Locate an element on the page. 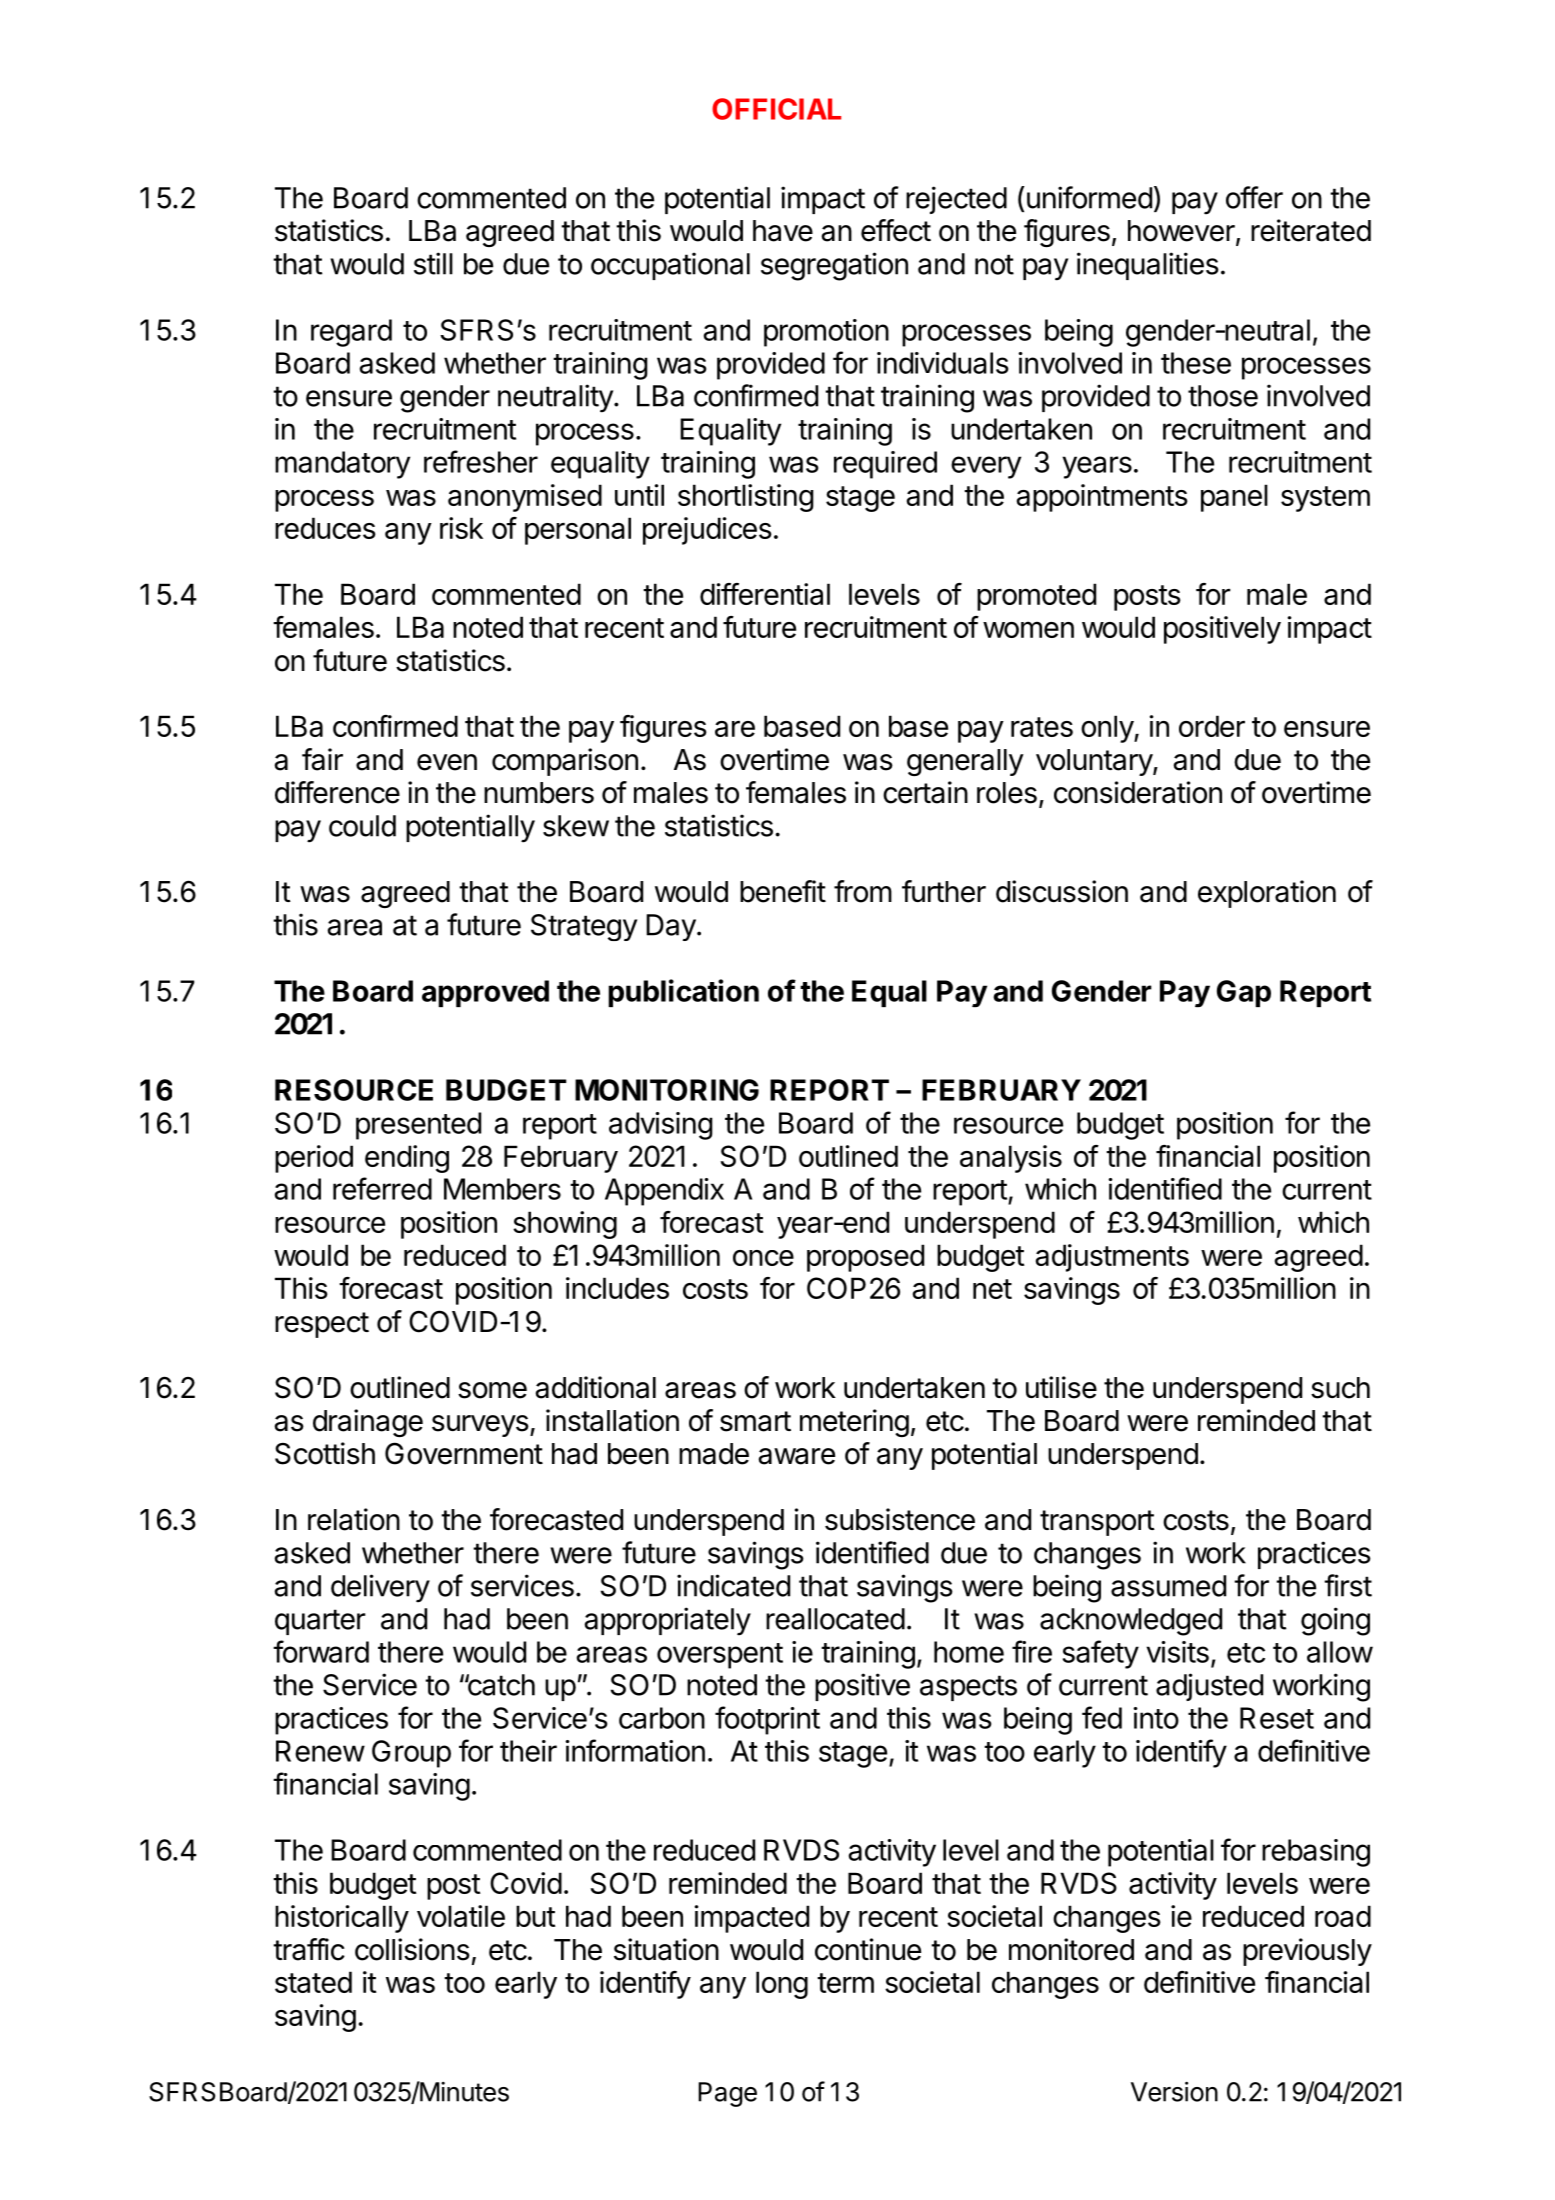 The image size is (1555, 2200). have is located at coordinates (783, 231).
